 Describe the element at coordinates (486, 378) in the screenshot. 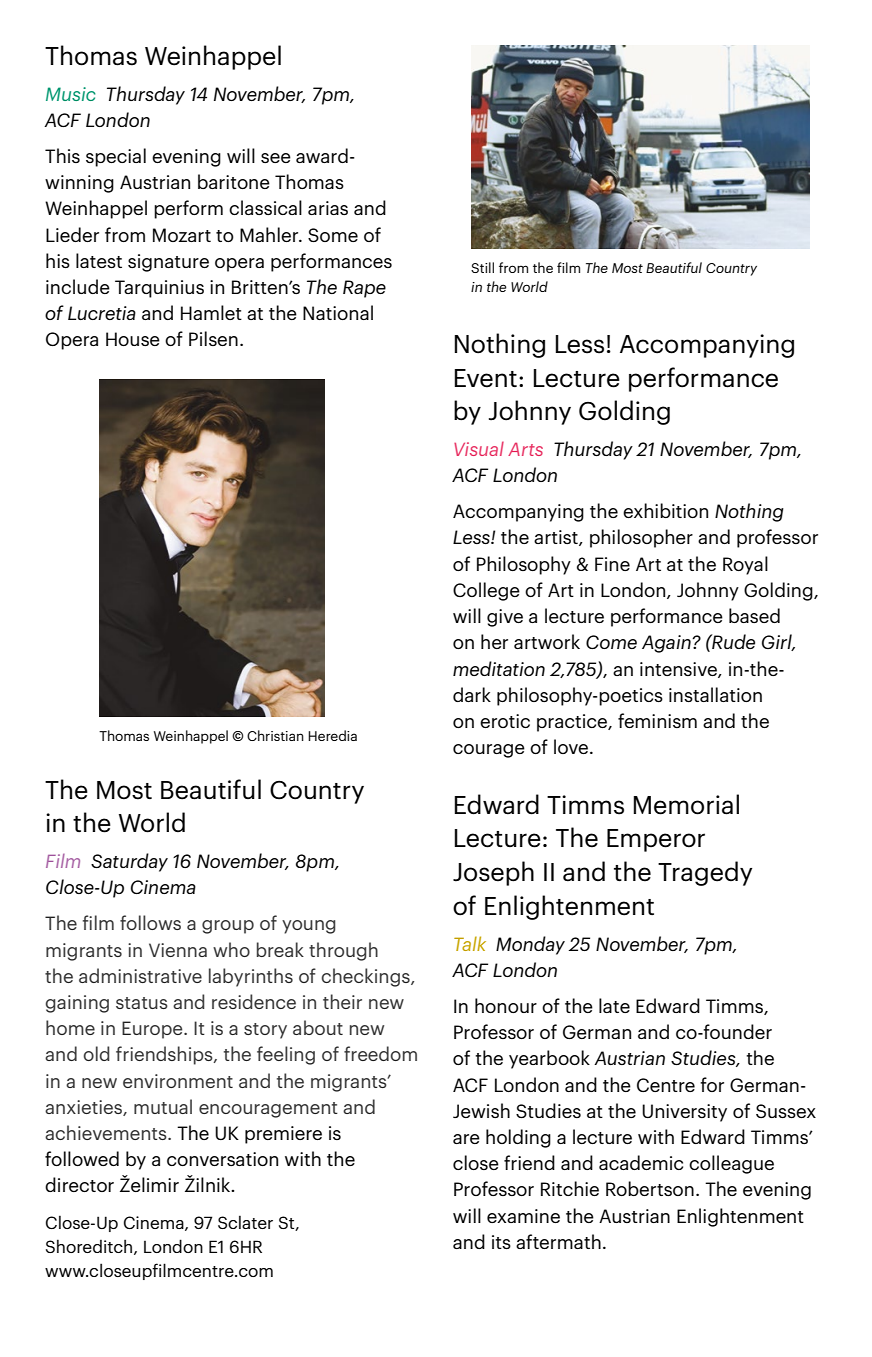

I see `Event` at that location.
